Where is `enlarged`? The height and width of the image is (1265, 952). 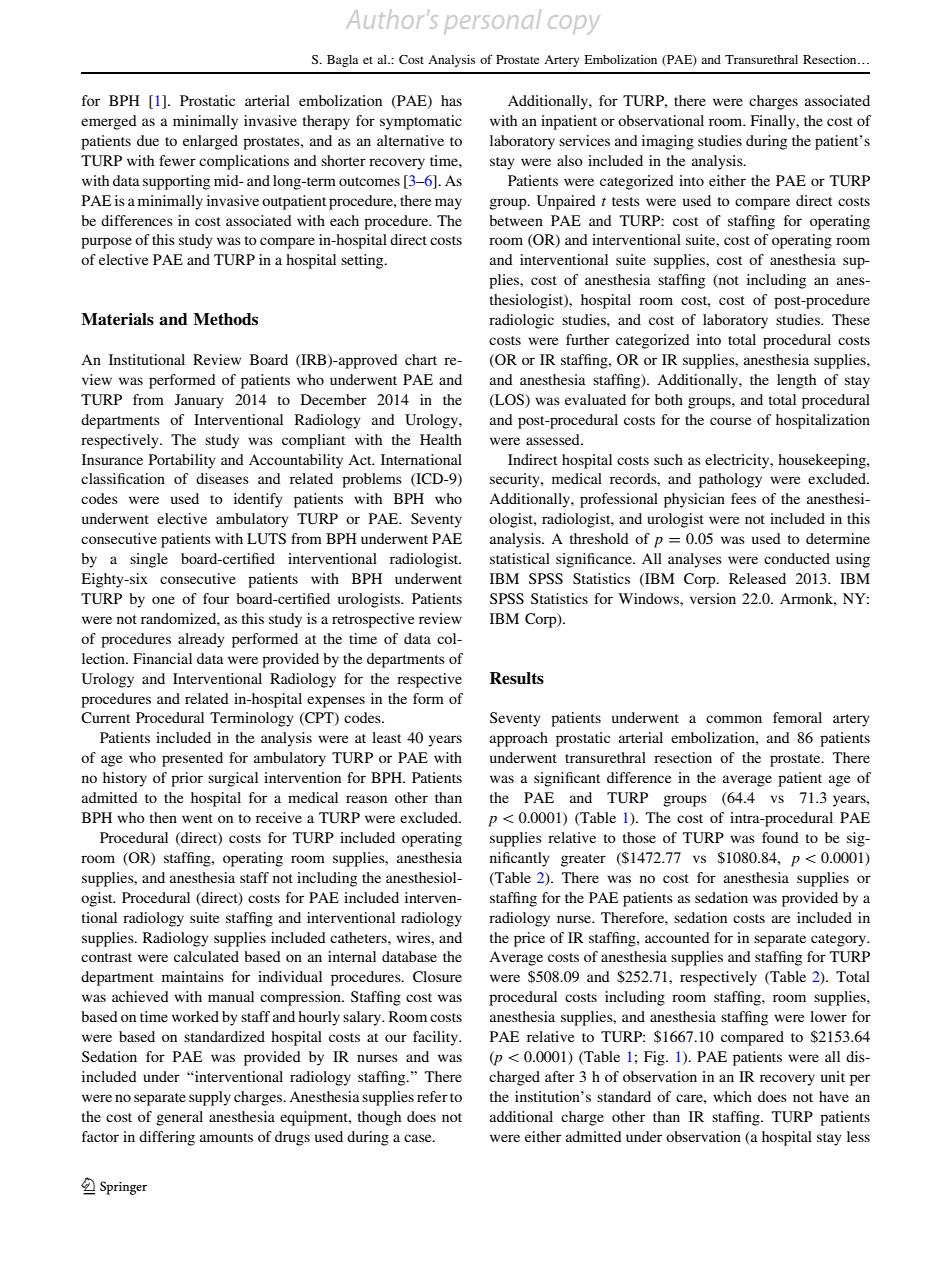
enlarged is located at coordinates (210, 142).
